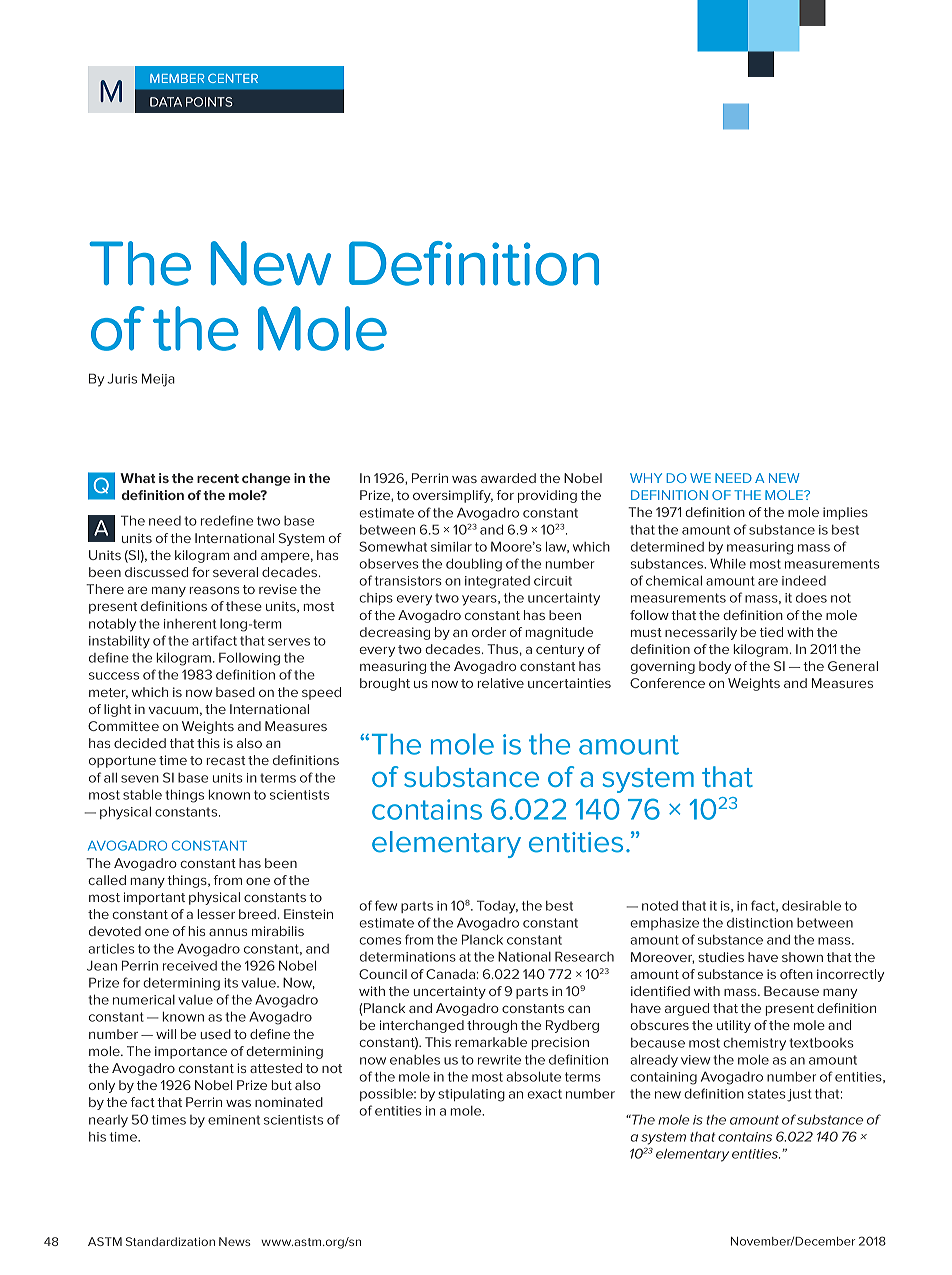 This screenshot has width=952, height=1275. Describe the element at coordinates (233, 78) in the screenshot. I see `CENTER` at that location.
